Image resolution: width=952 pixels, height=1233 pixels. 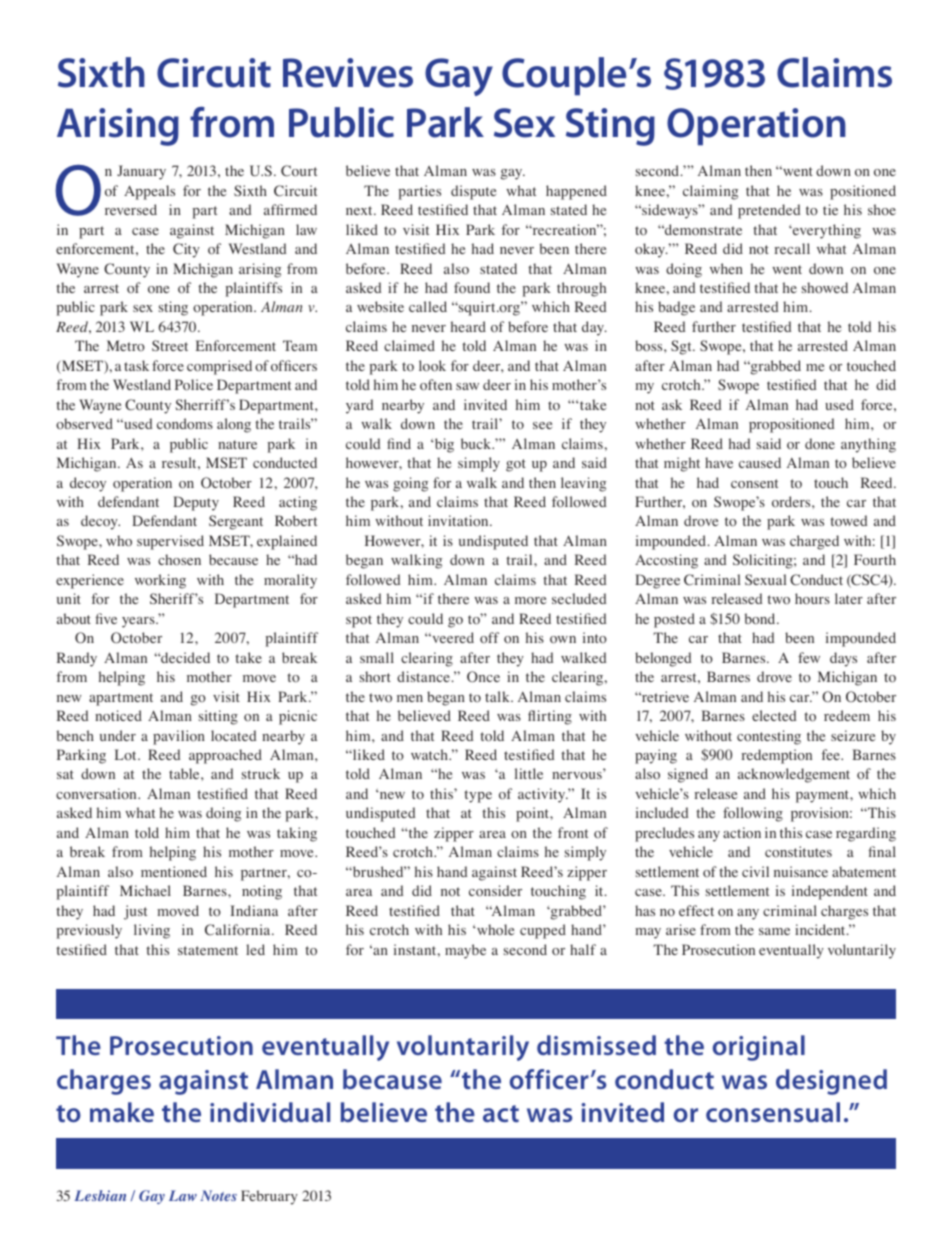 I want to click on Revives, so click(x=348, y=73).
